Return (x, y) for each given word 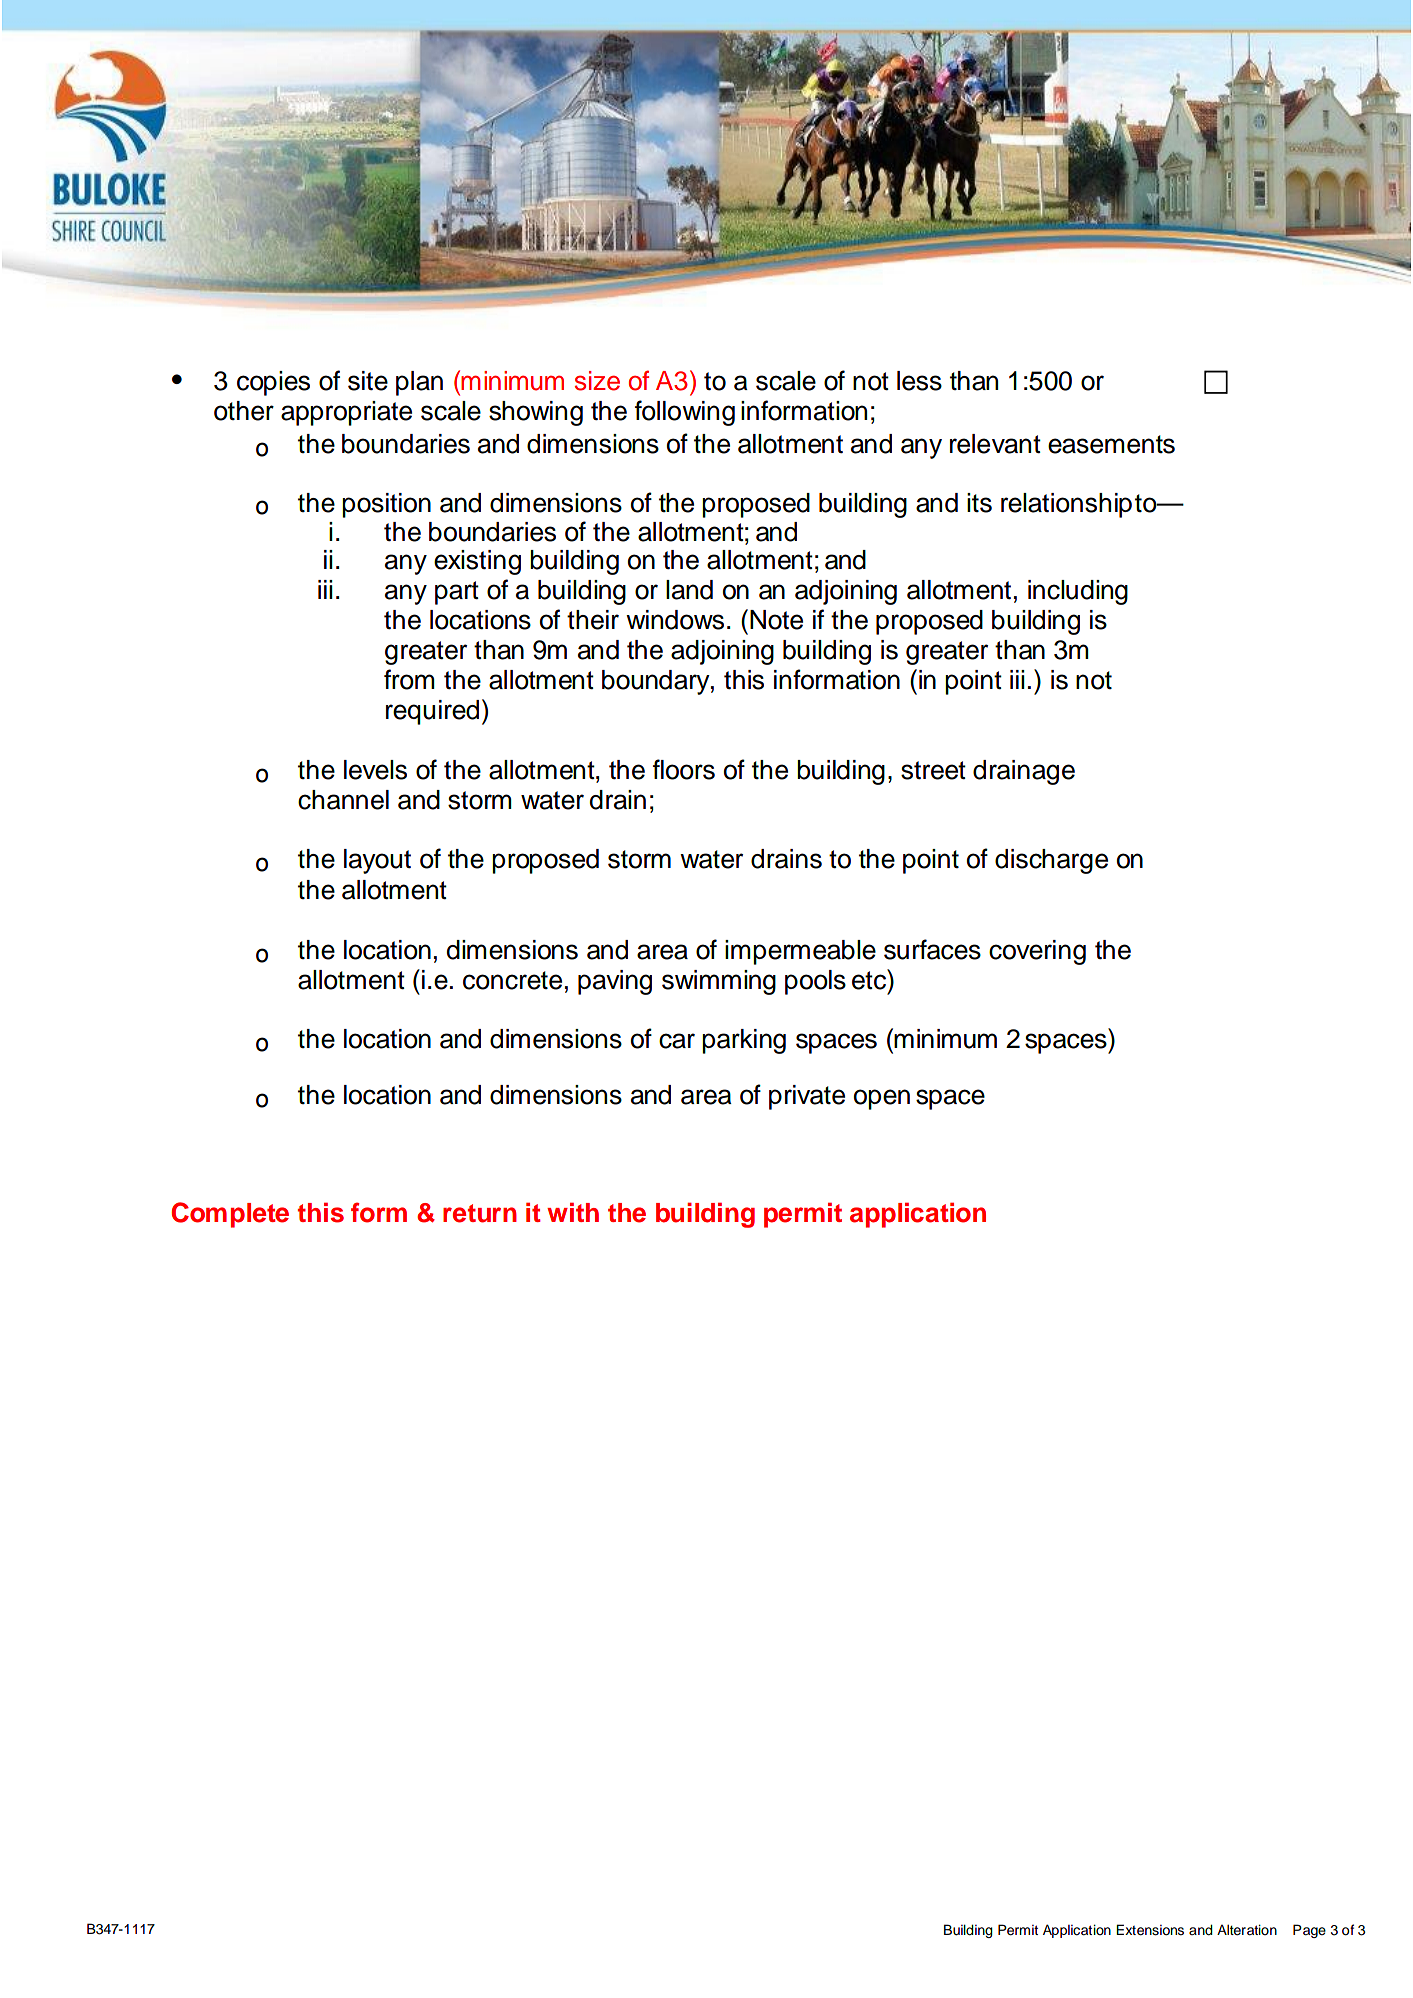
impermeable (800, 952)
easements (1111, 444)
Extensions (1150, 1930)
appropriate (346, 413)
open (882, 1099)
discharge (1051, 861)
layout (377, 861)
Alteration (1247, 1930)
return (480, 1213)
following (685, 413)
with (573, 1212)
